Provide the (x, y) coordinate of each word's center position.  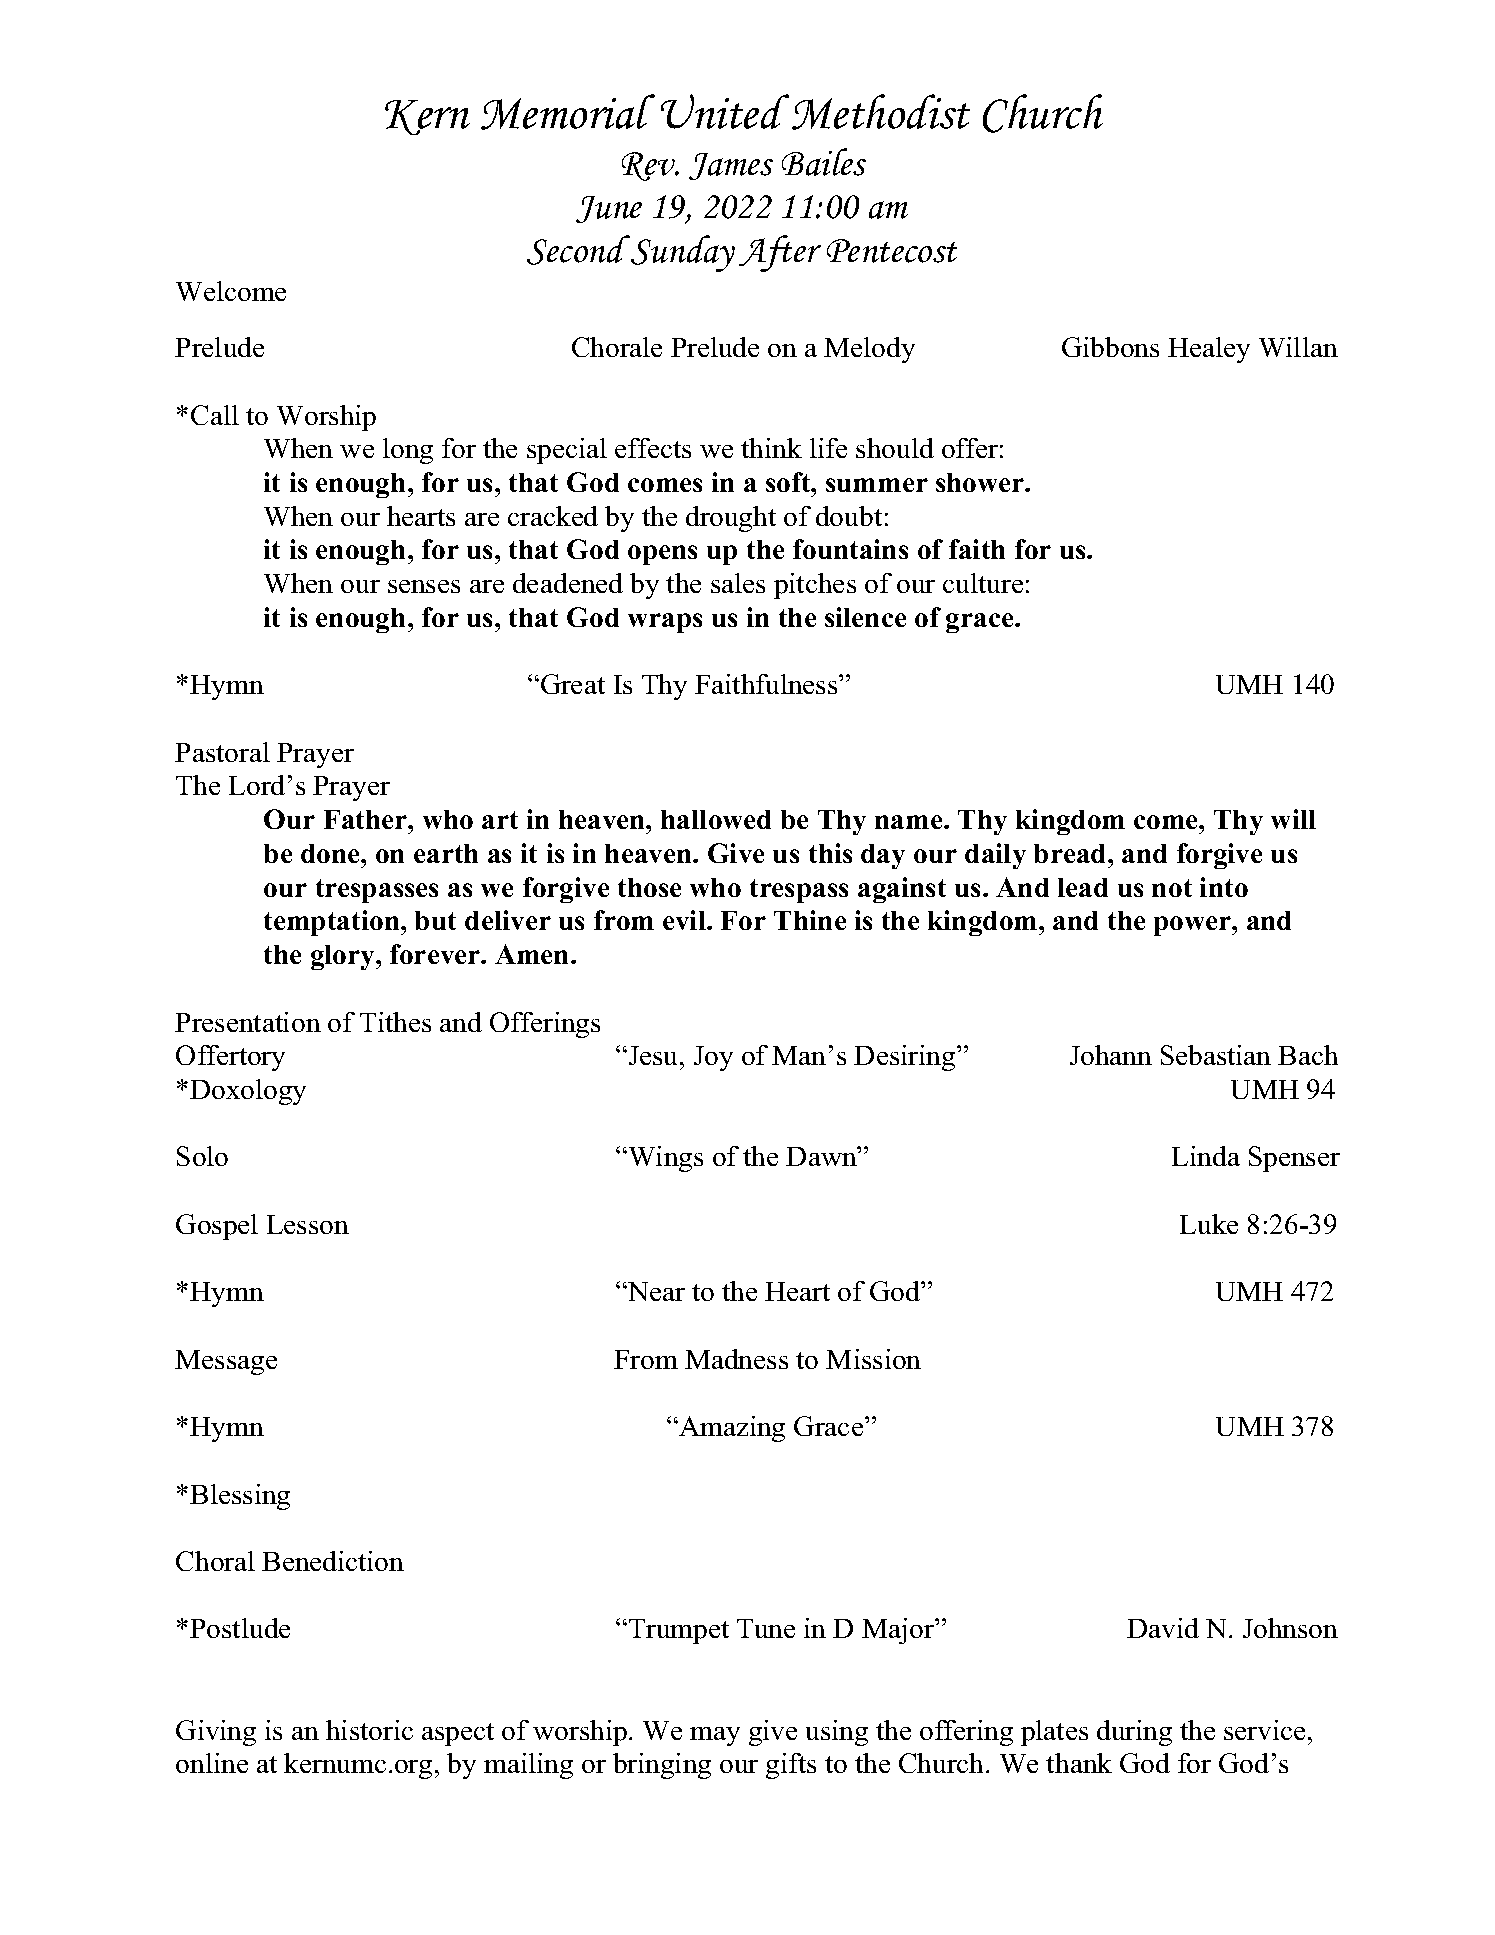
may (715, 1736)
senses (424, 586)
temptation (333, 923)
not (1172, 888)
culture (983, 583)
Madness (736, 1359)
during (1134, 1733)
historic (369, 1730)
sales (738, 583)
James (731, 166)
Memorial (568, 112)
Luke (1209, 1224)
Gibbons (1110, 347)
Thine (810, 920)
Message (226, 1362)
